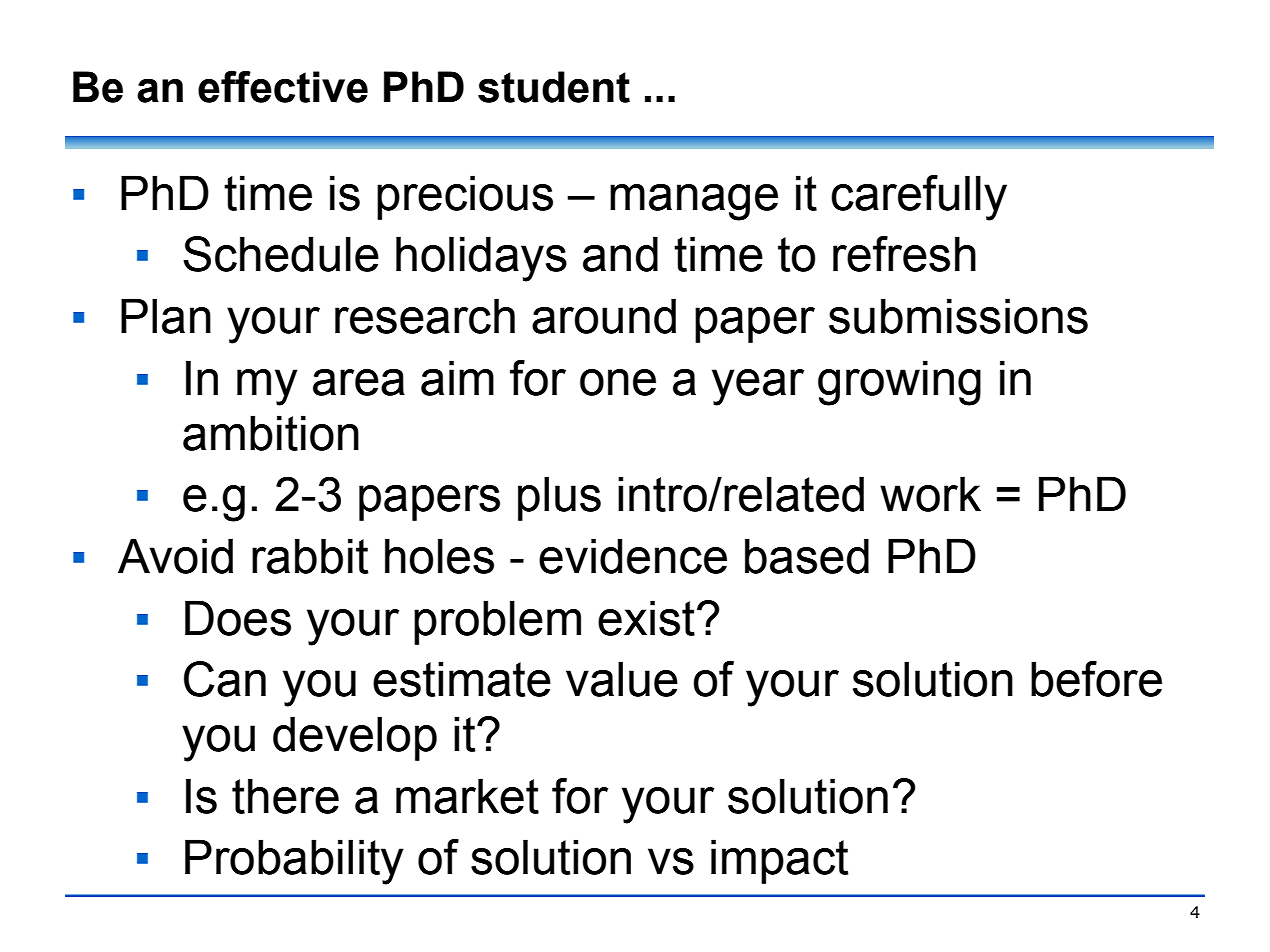 The width and height of the screenshot is (1270, 952). Describe the element at coordinates (919, 198) in the screenshot. I see `carefully` at that location.
